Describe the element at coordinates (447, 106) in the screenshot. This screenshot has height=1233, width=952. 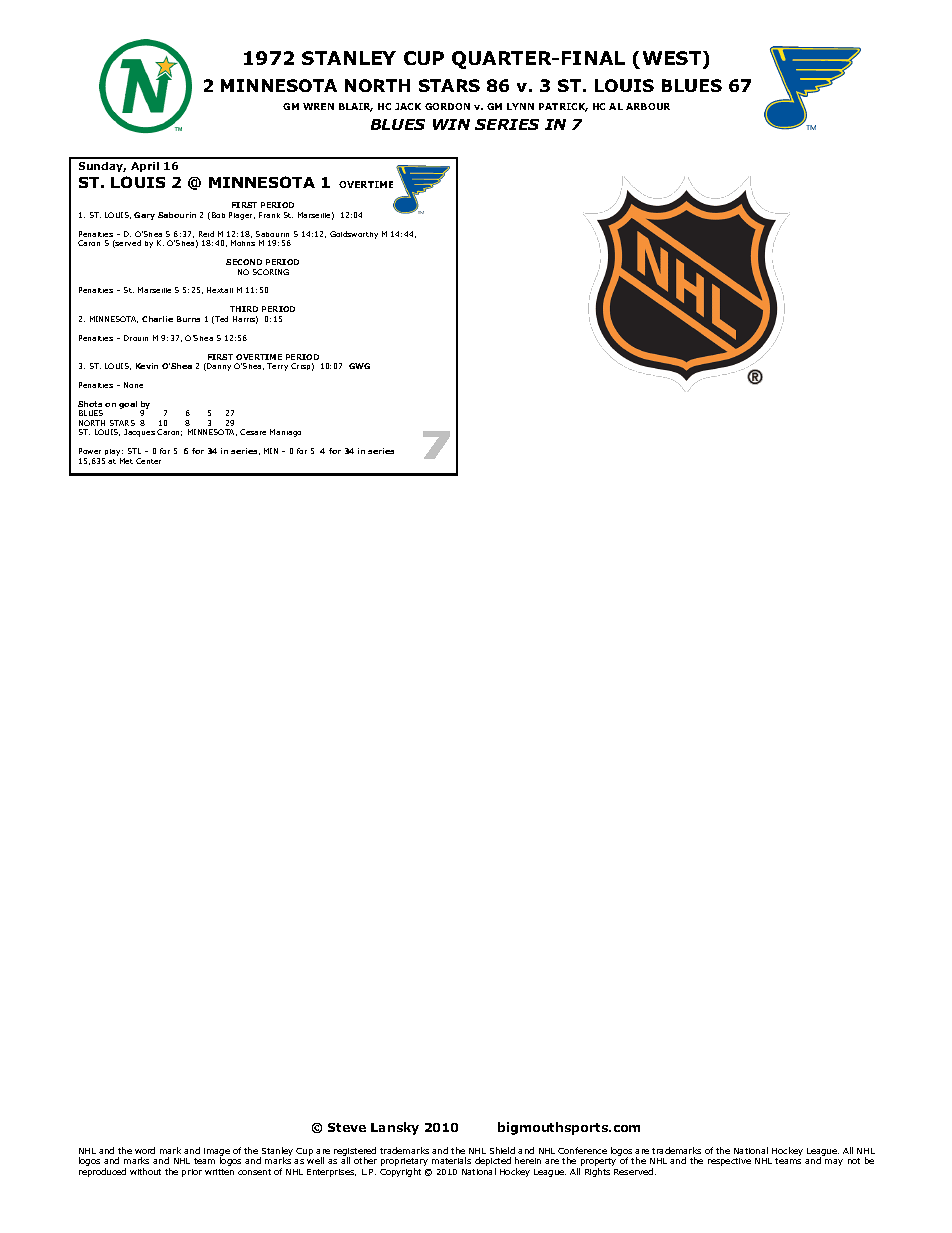
I see `GORDON` at that location.
